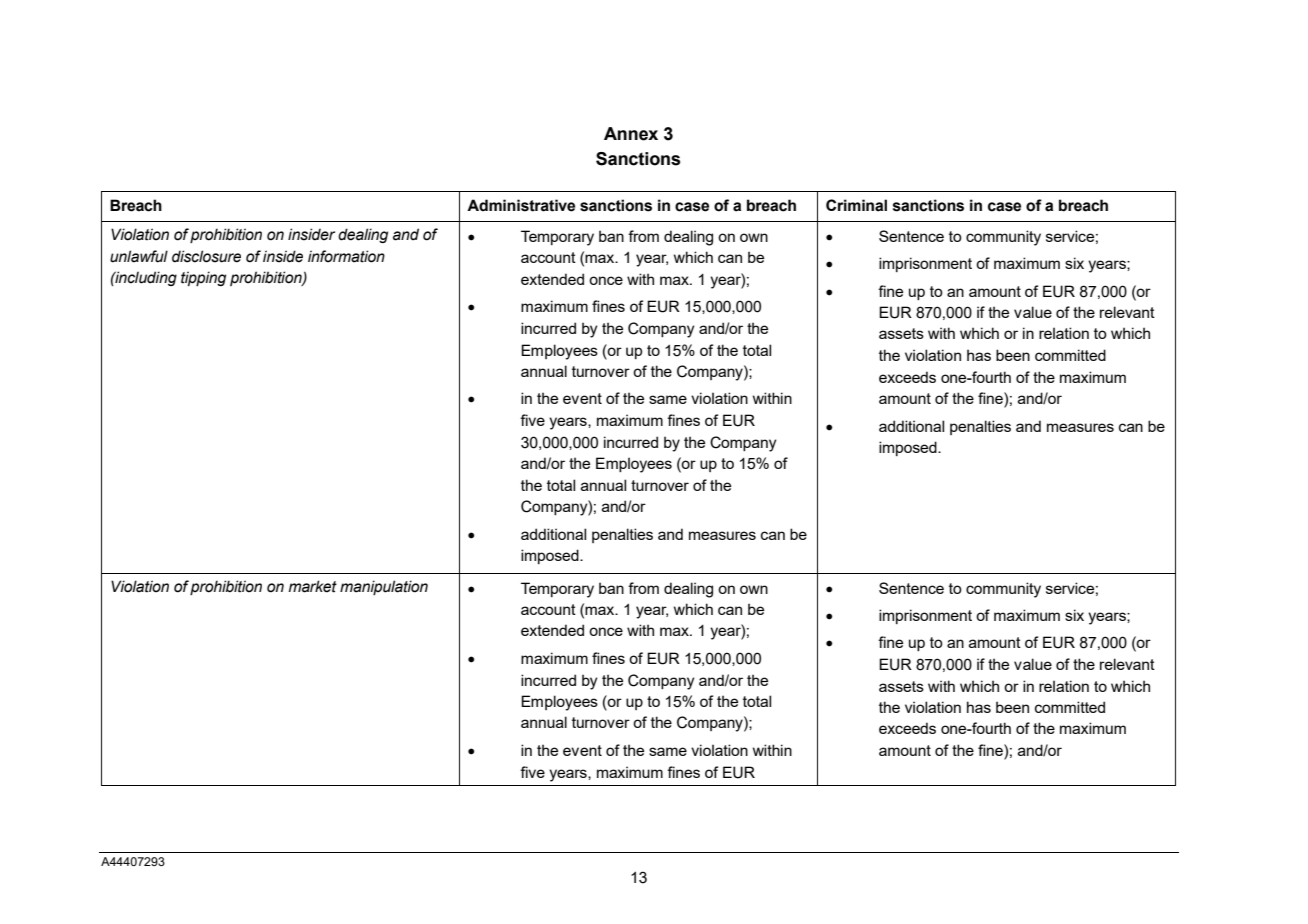 The width and height of the screenshot is (1308, 924). Describe the element at coordinates (139, 256) in the screenshot. I see `unlawful` at that location.
